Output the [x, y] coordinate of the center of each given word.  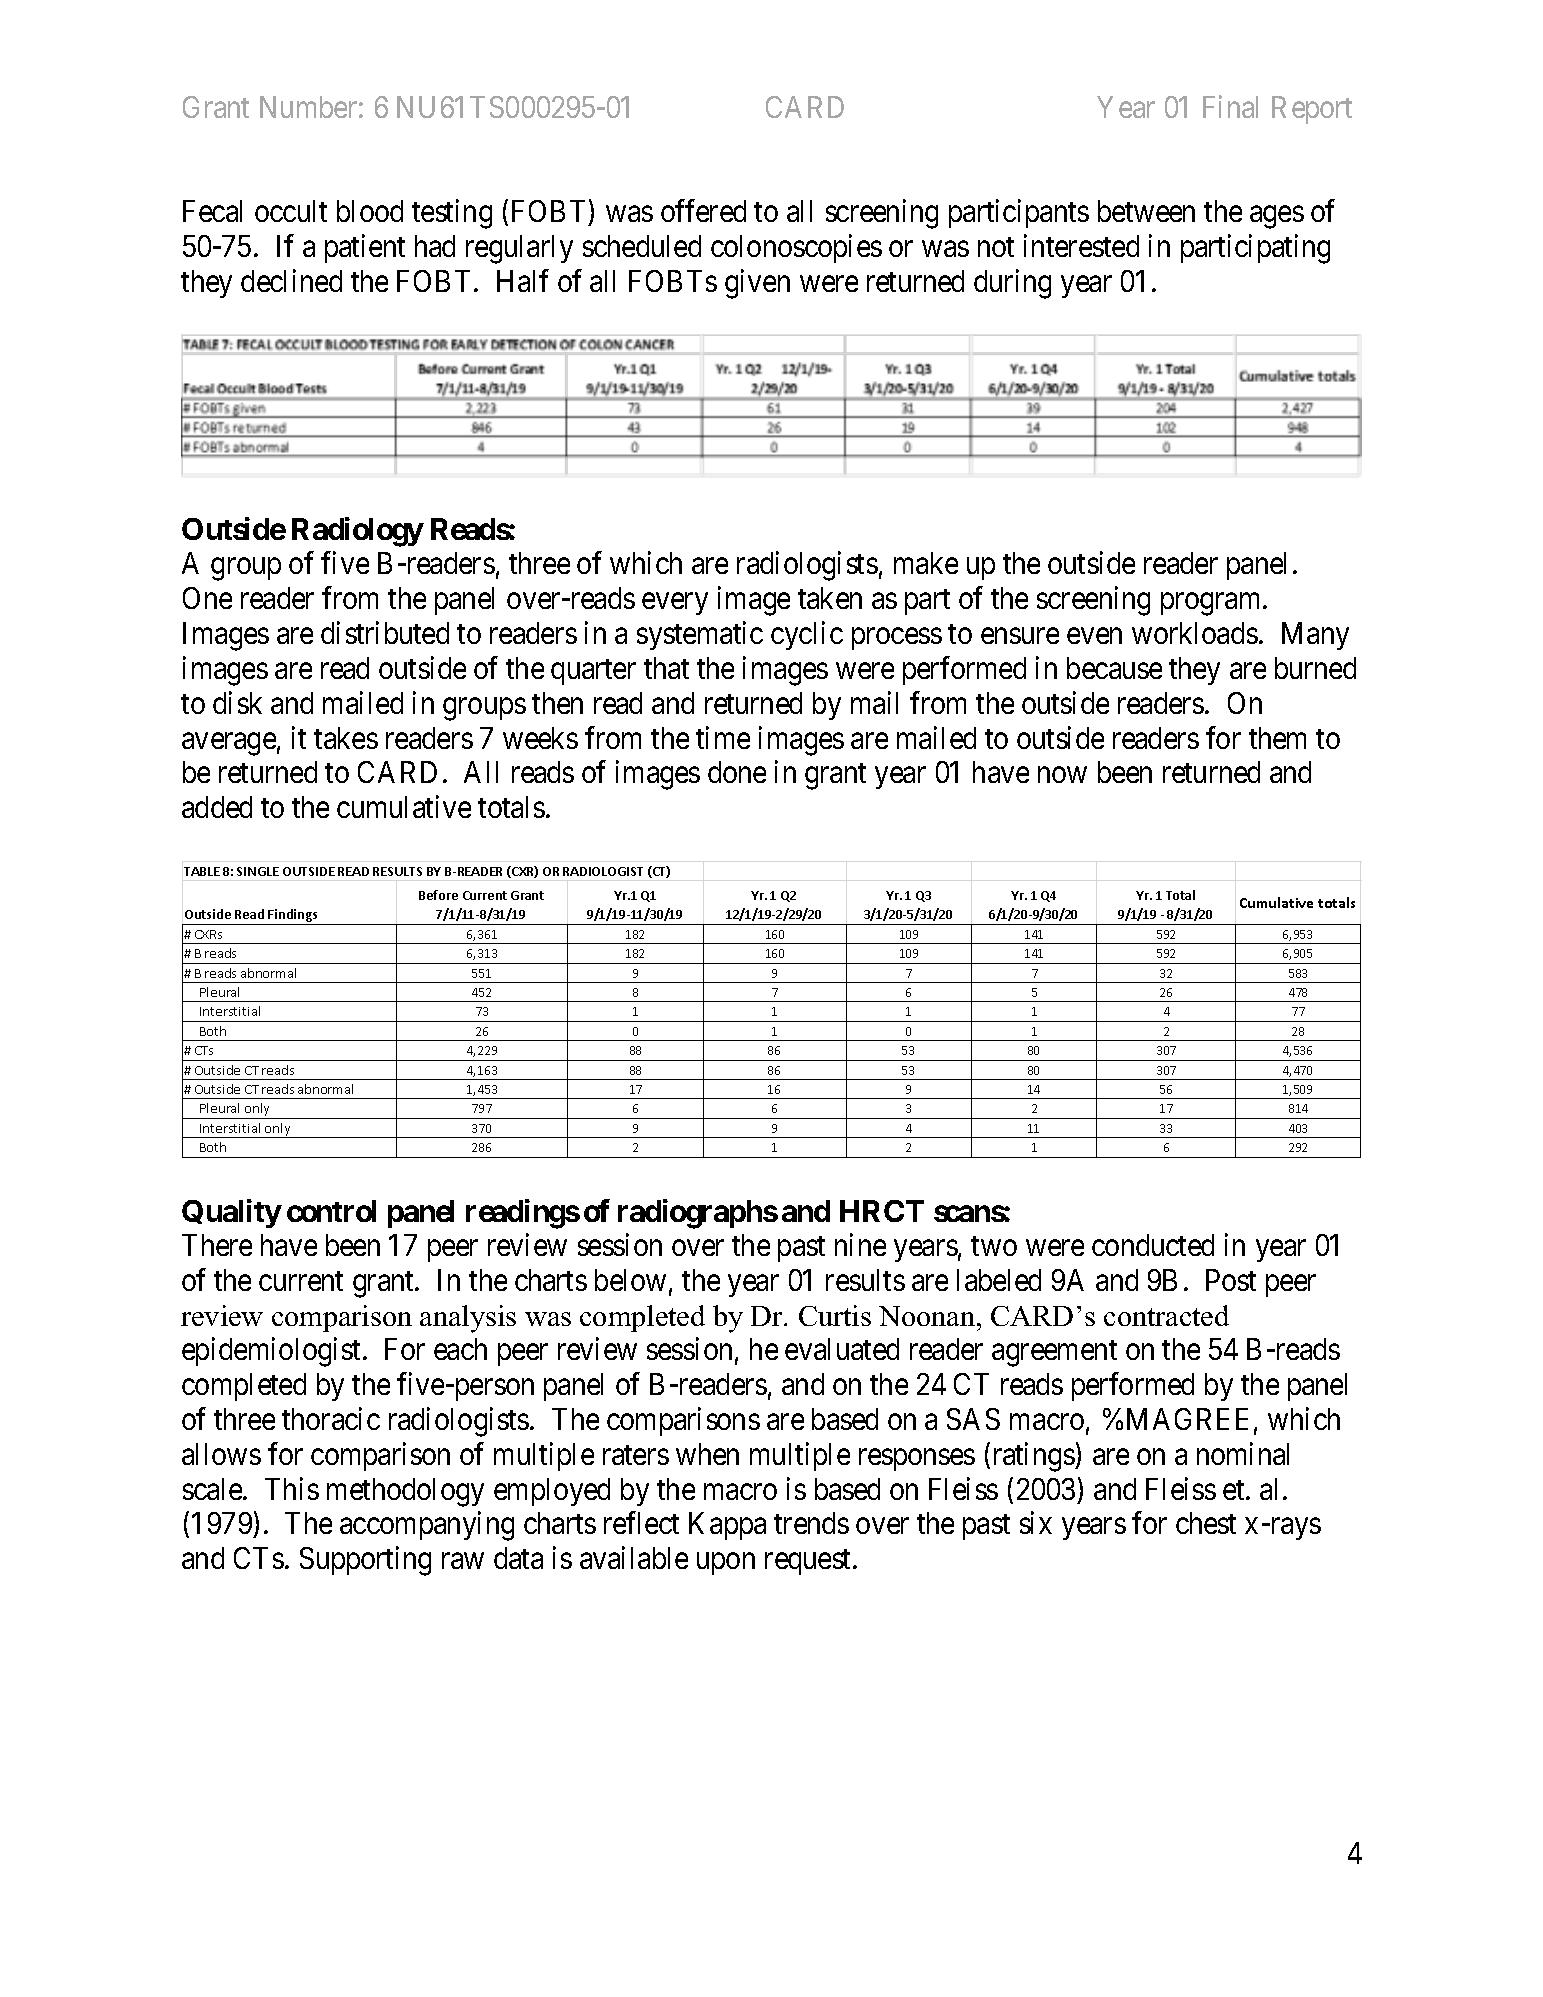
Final [1230, 106]
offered [703, 210]
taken [830, 598]
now [1062, 775]
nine [860, 1244]
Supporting [365, 1561]
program [1212, 604]
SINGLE [258, 871]
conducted [1153, 1245]
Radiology [357, 532]
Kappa [727, 1526]
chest [1206, 1523]
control [331, 1211]
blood [370, 211]
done [737, 772]
